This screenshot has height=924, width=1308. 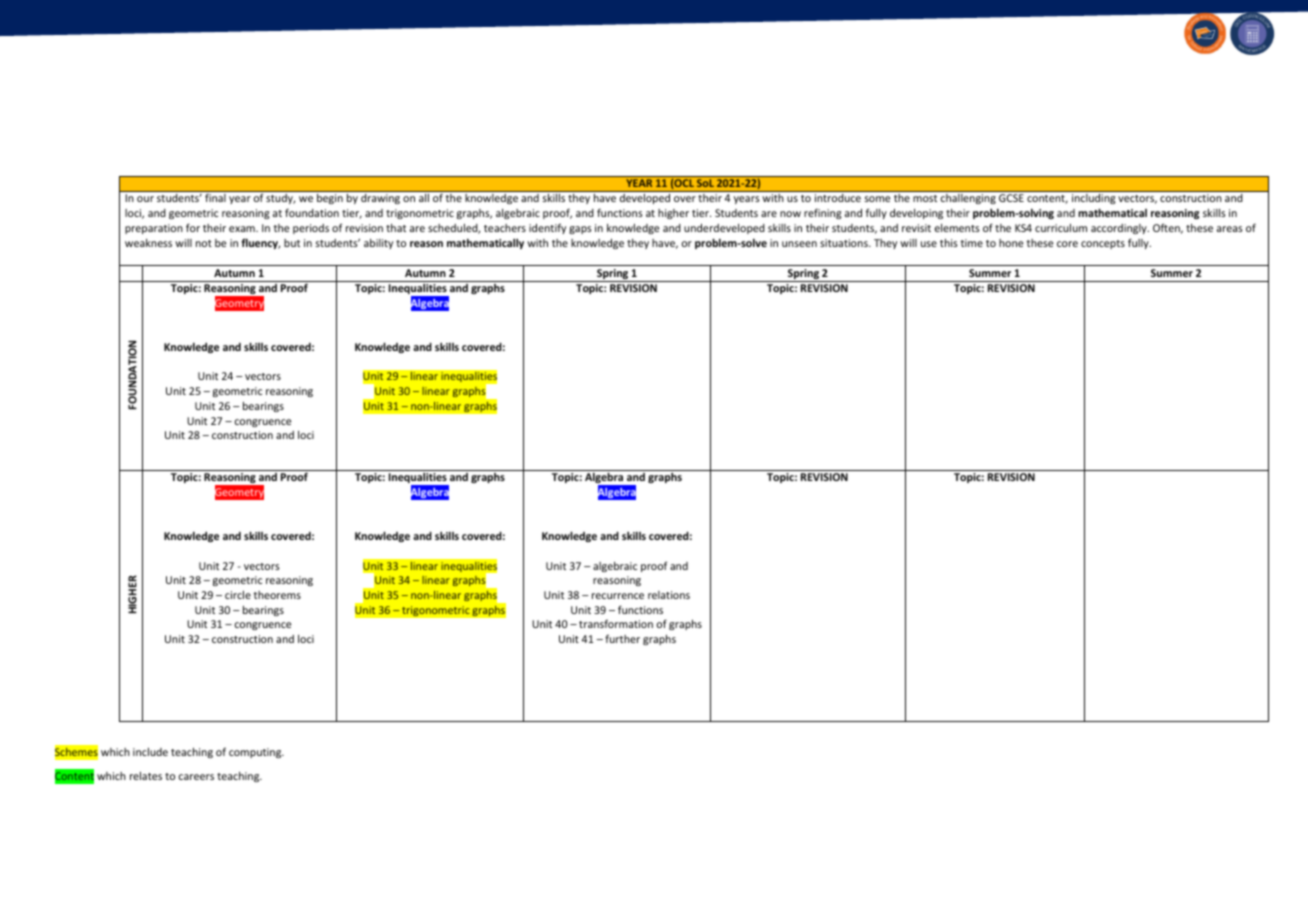 I want to click on but, so click(x=292, y=243).
